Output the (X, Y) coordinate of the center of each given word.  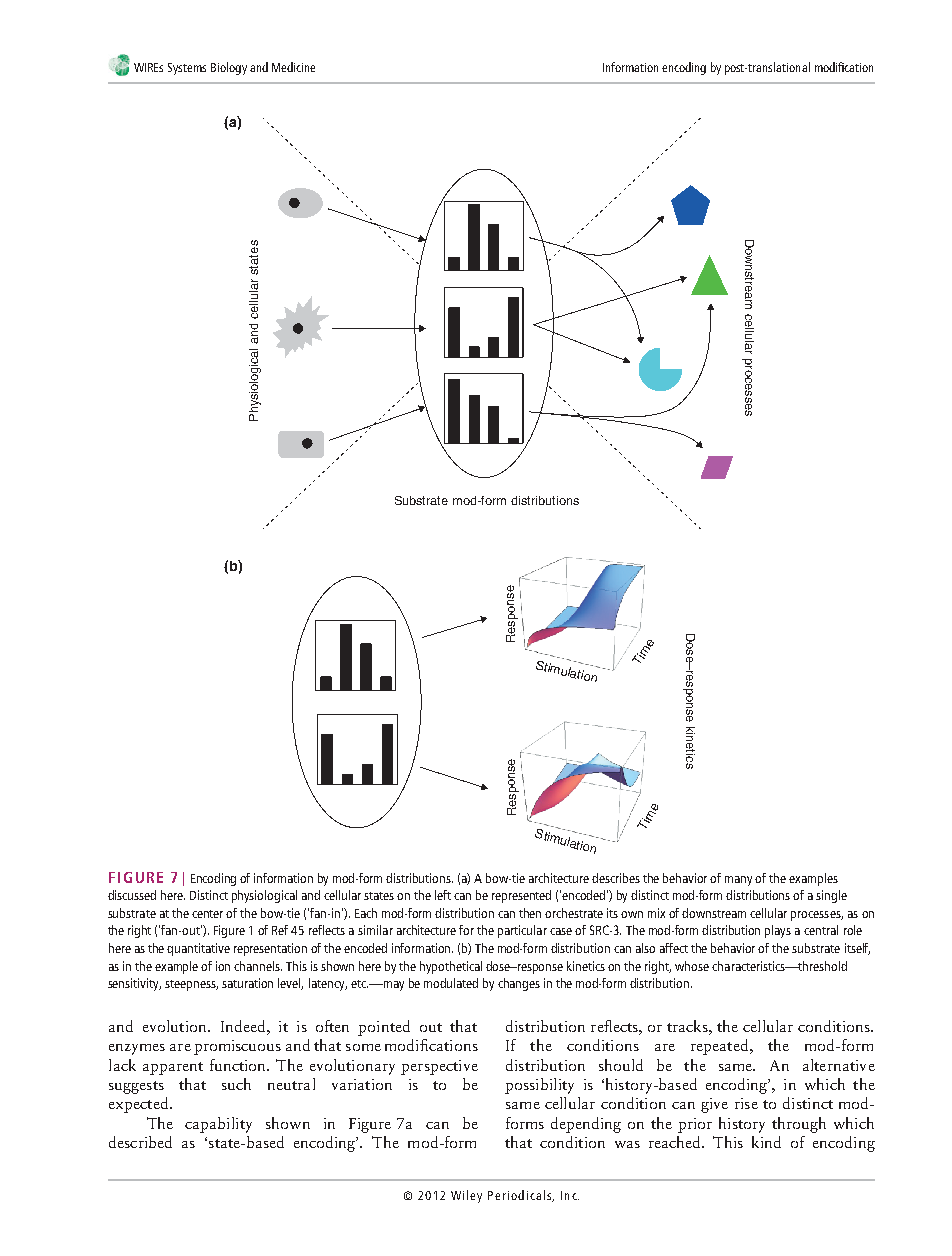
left (443, 895)
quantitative (198, 949)
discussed (132, 895)
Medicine (293, 67)
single (831, 896)
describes (616, 878)
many (738, 881)
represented (521, 896)
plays (778, 931)
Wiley (466, 1196)
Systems (187, 69)
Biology (229, 68)
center (209, 914)
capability (218, 1125)
